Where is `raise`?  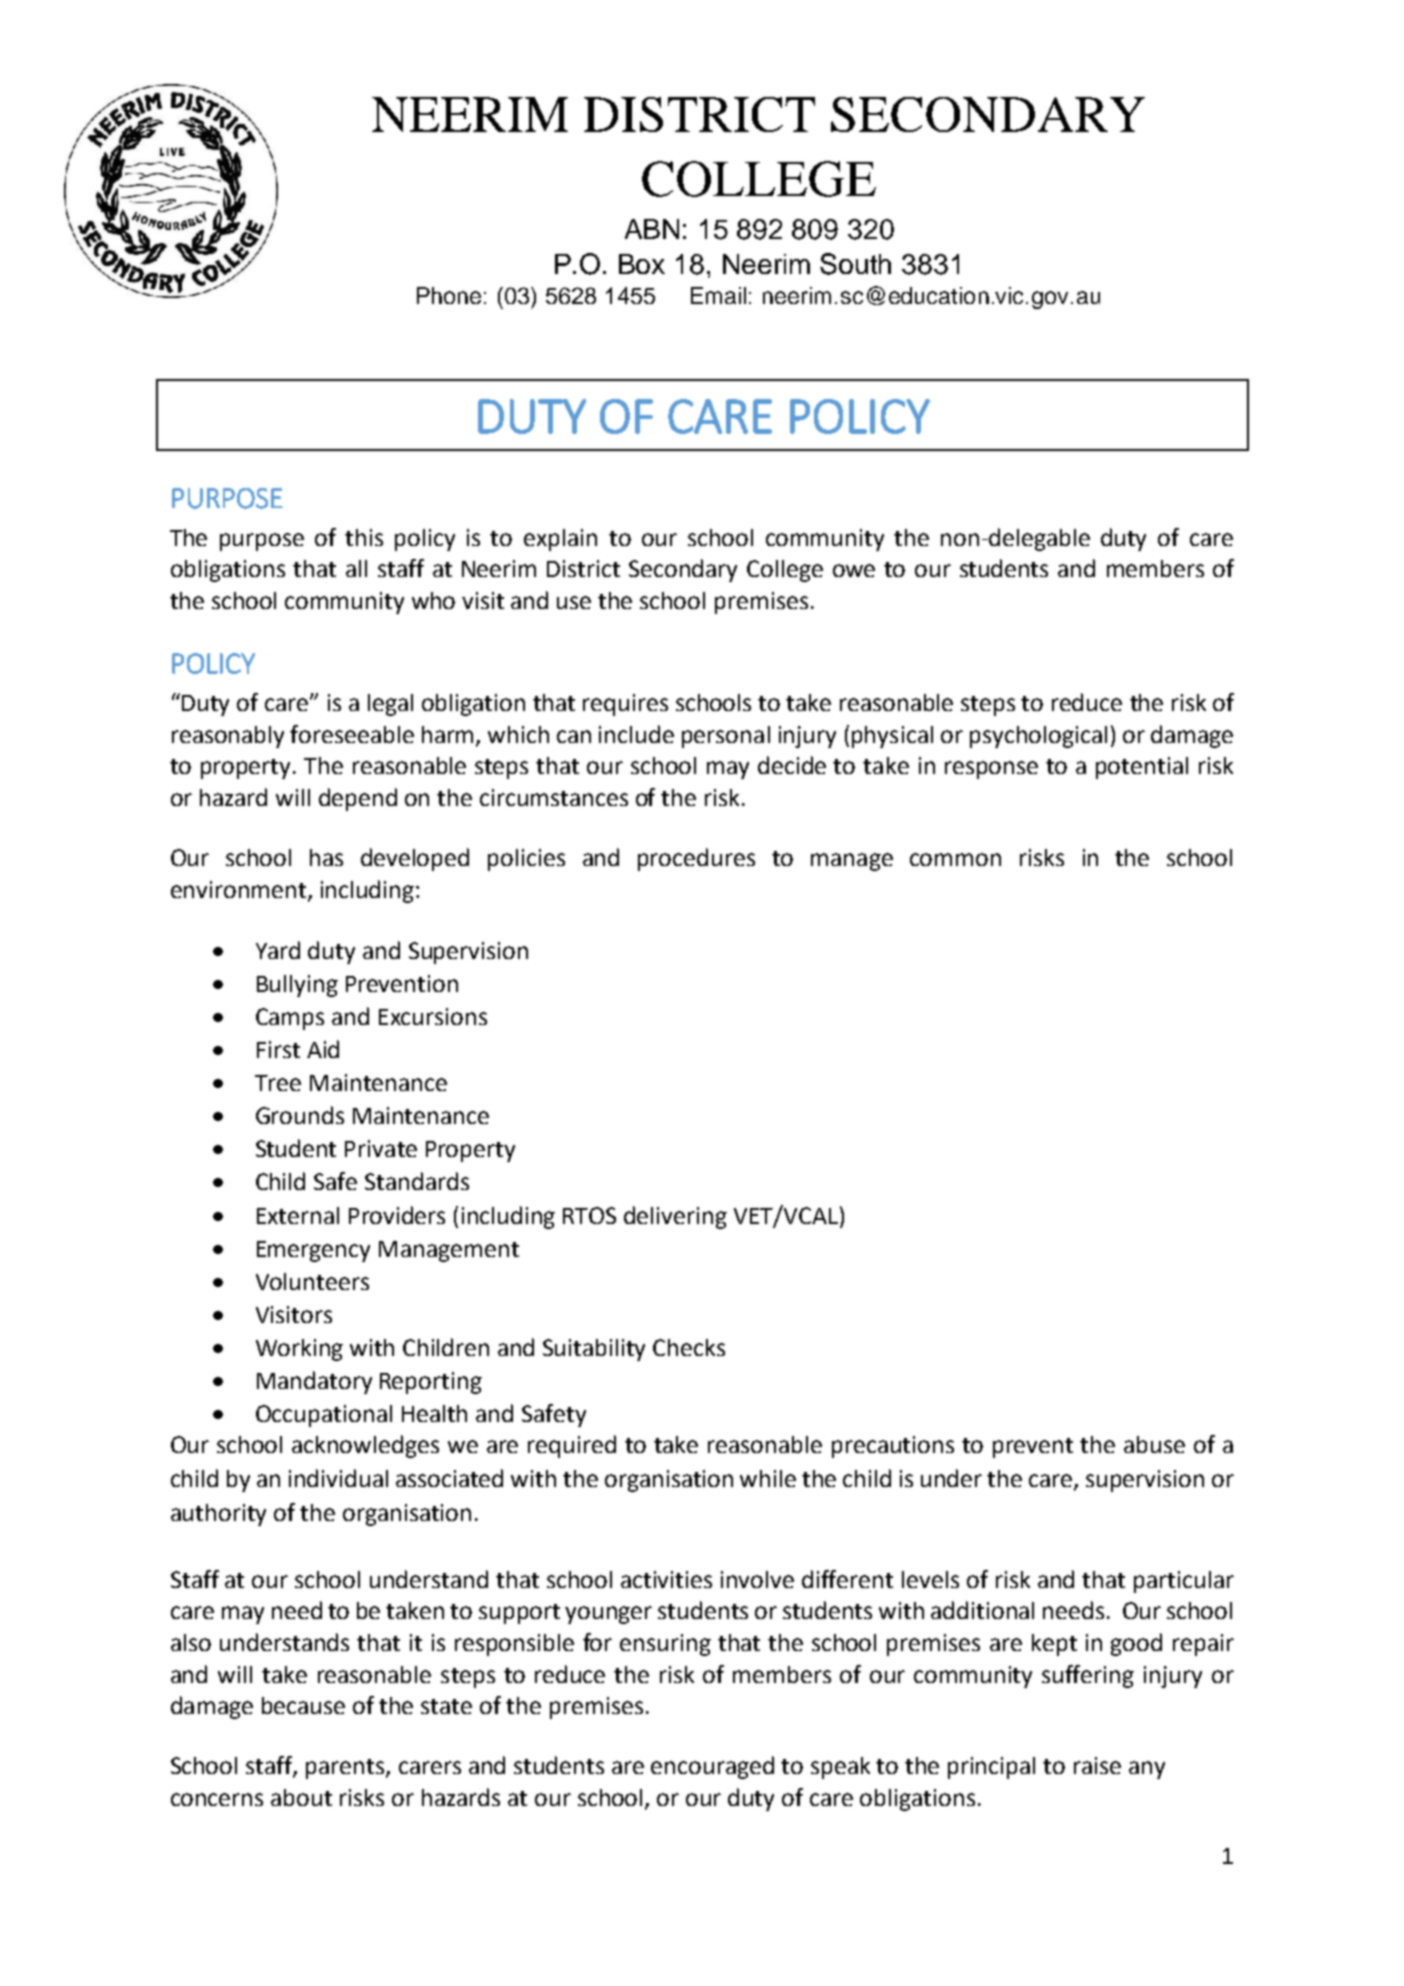
raise is located at coordinates (1097, 1765).
